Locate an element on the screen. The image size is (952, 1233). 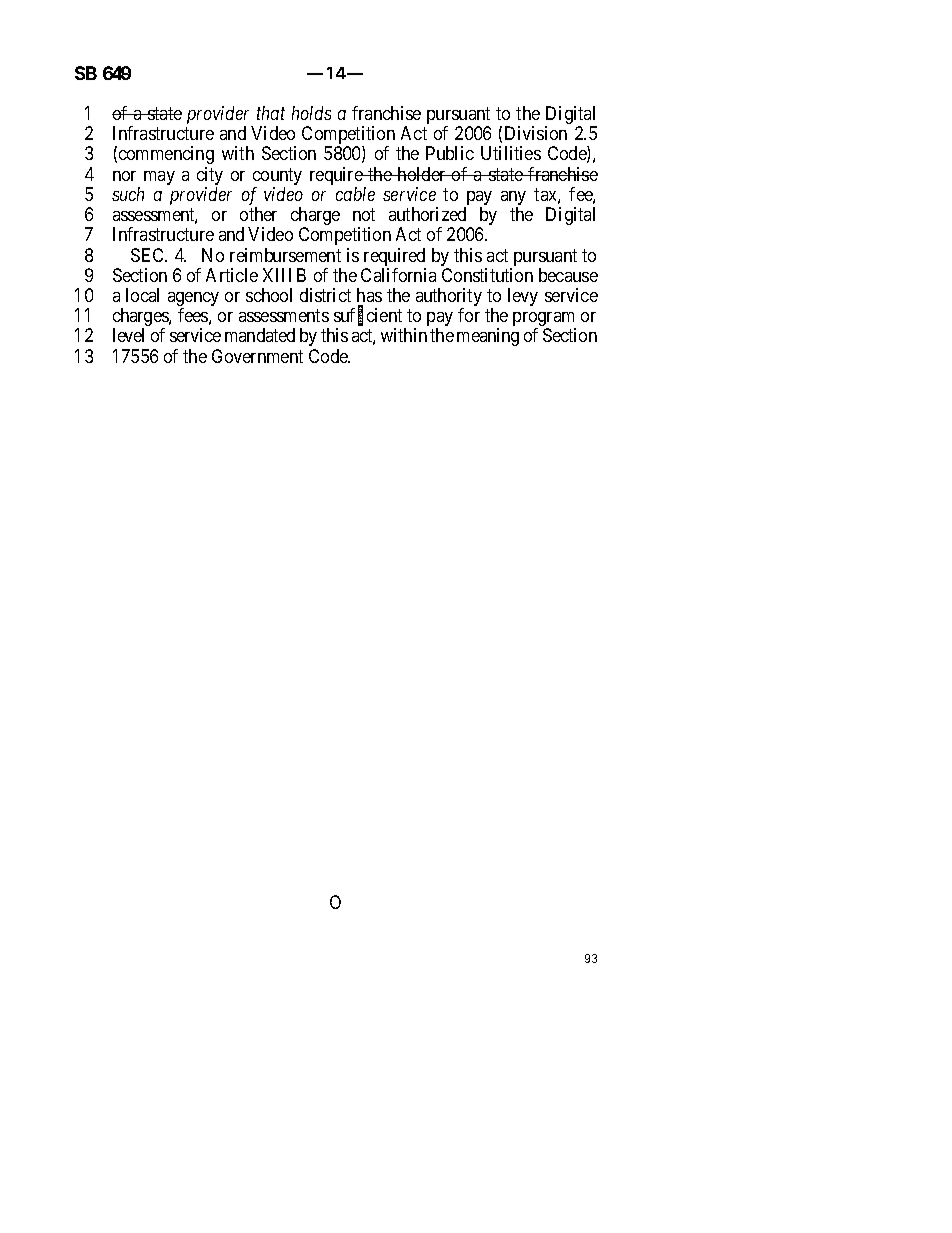
Government is located at coordinates (257, 356).
